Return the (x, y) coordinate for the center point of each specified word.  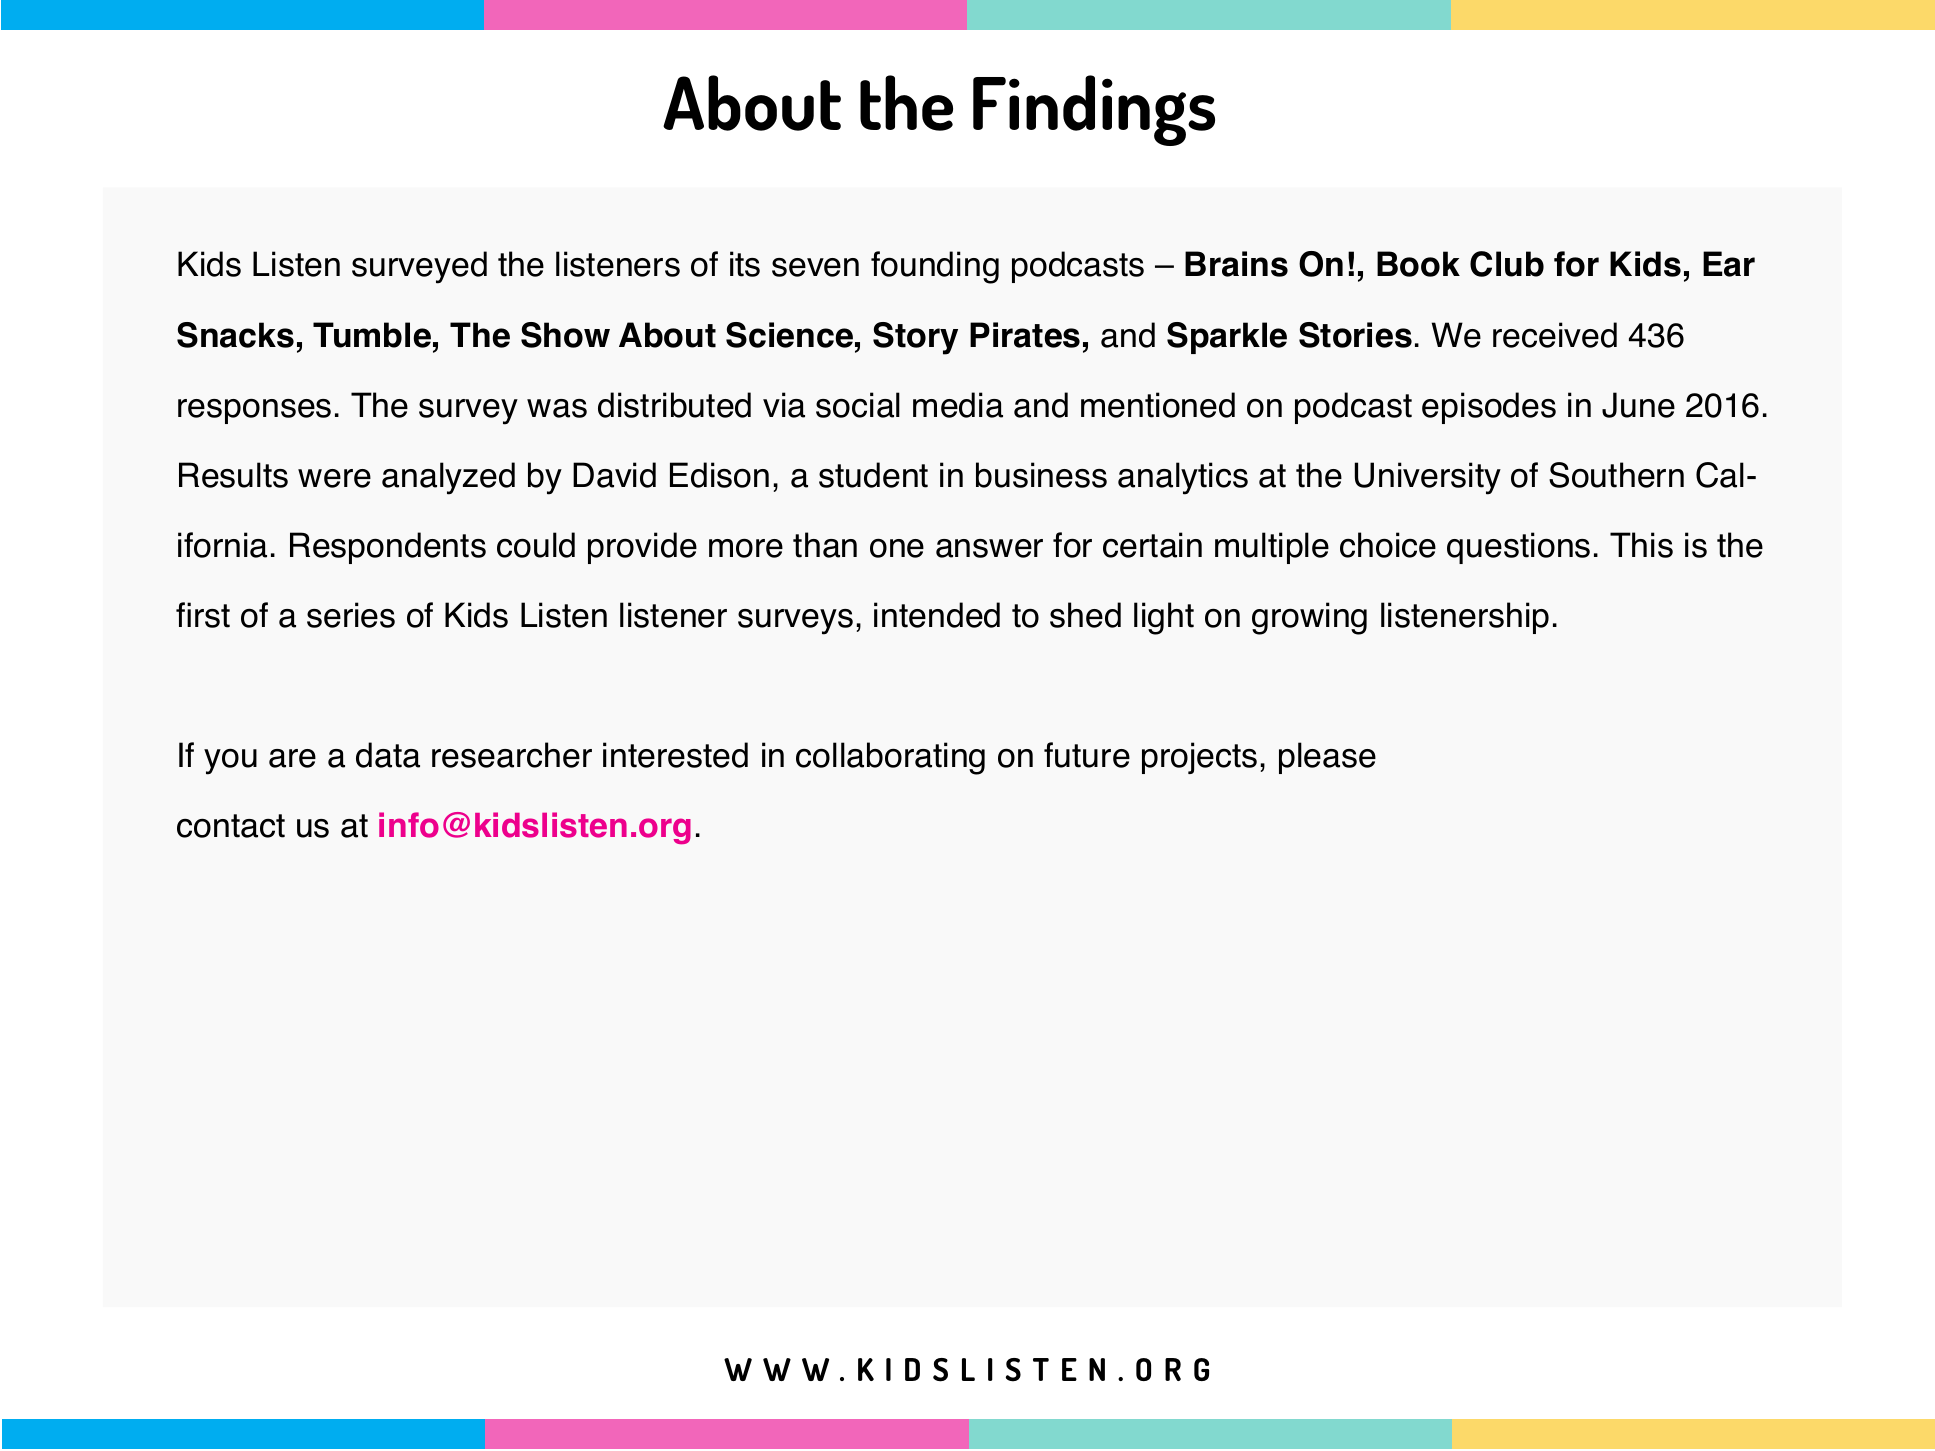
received (1555, 335)
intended (937, 615)
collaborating (890, 758)
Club (1507, 264)
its (745, 264)
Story (915, 338)
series (351, 615)
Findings (1094, 110)
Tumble (372, 335)
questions (1518, 548)
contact (231, 826)
